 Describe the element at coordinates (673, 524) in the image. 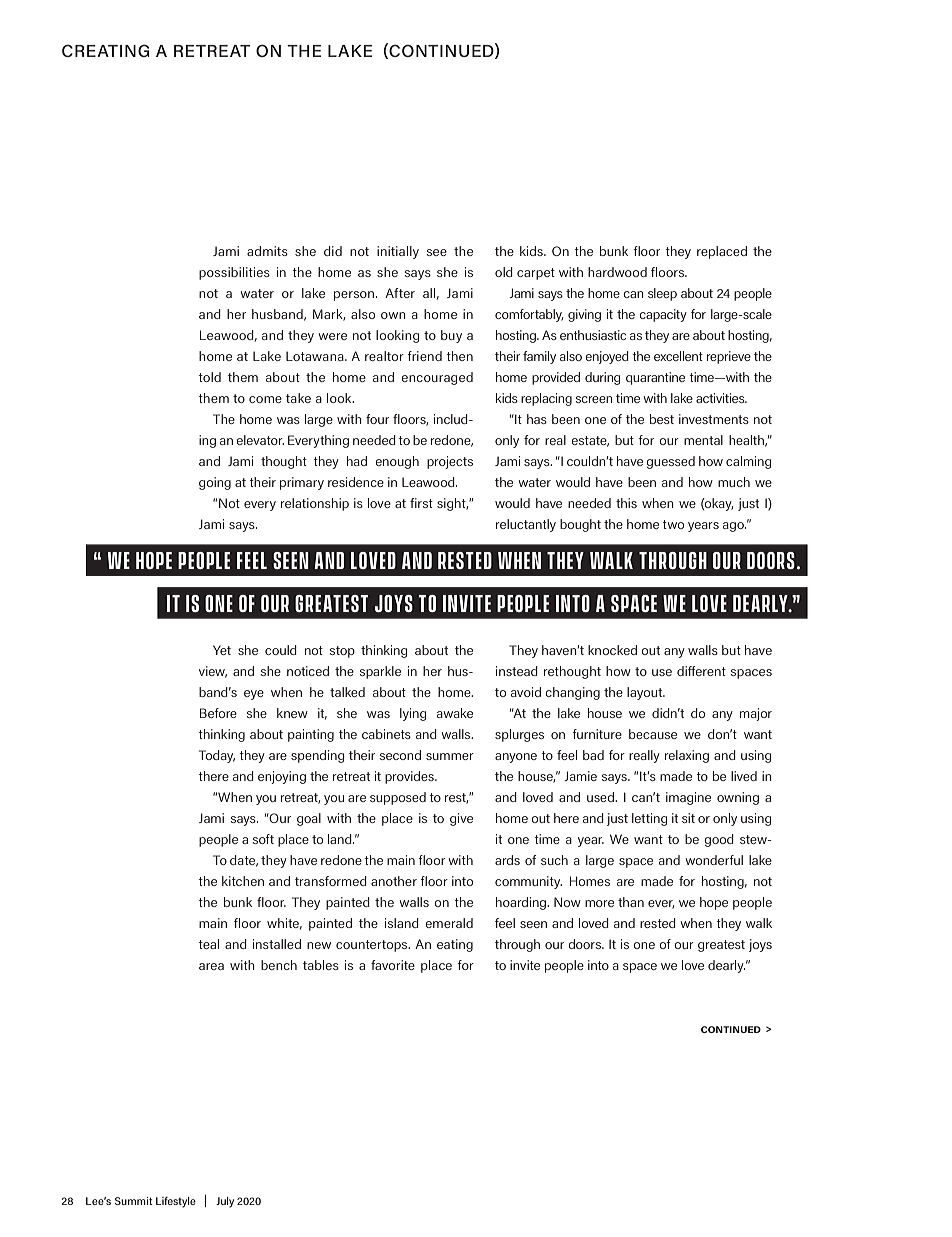

I see `two` at that location.
